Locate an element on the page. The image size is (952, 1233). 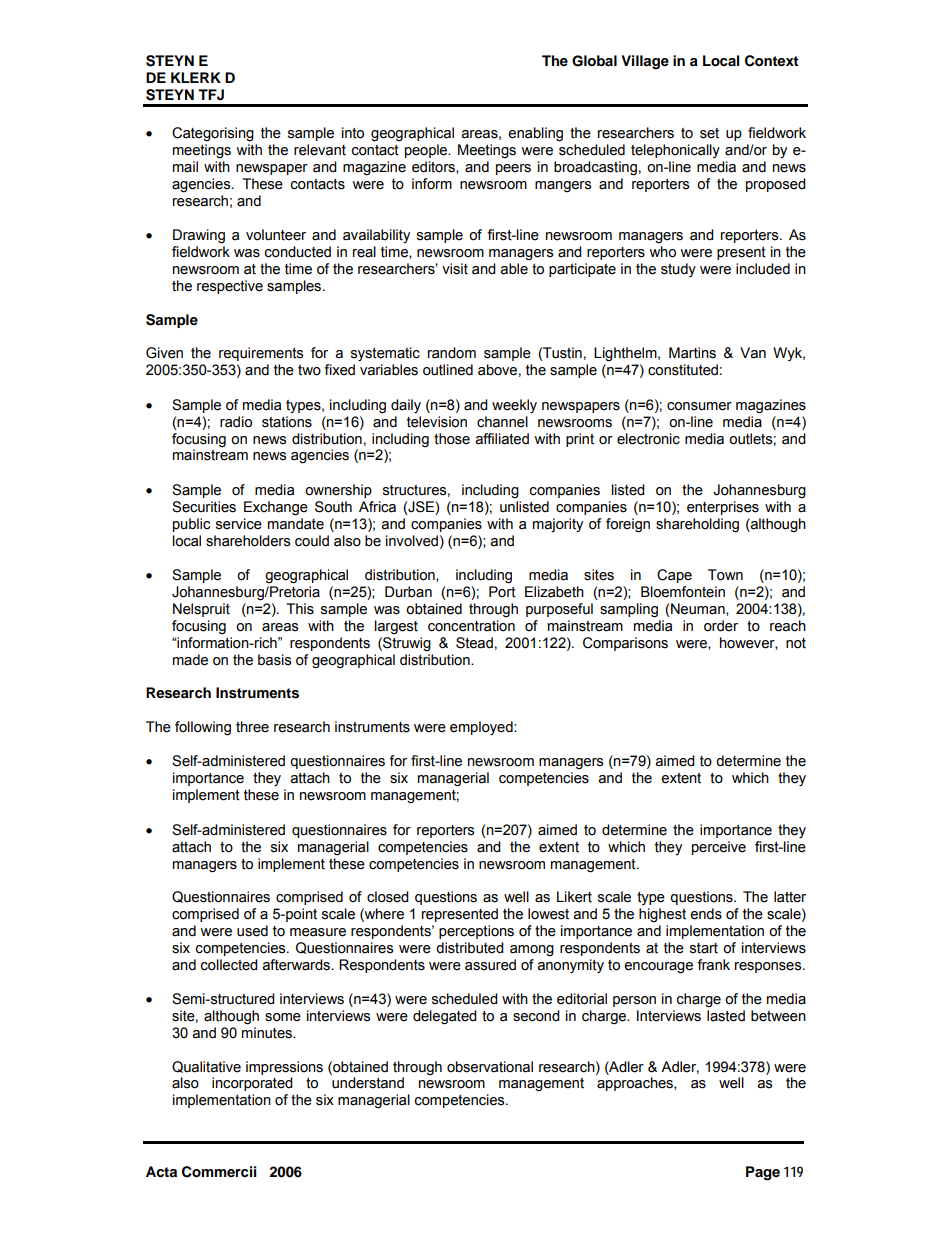
Martins is located at coordinates (692, 353).
